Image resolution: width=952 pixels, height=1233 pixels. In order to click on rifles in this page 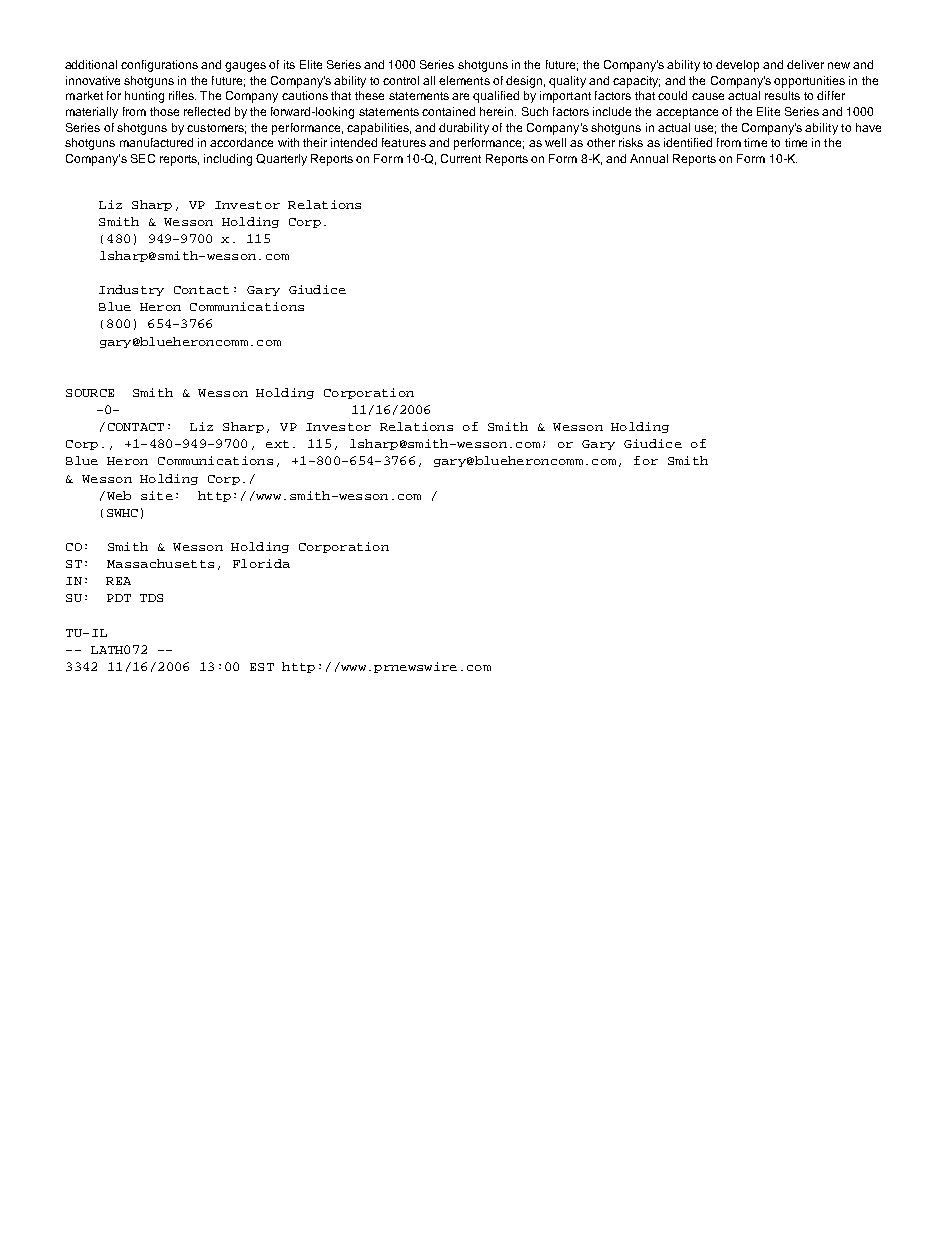, I will do `click(182, 95)`.
